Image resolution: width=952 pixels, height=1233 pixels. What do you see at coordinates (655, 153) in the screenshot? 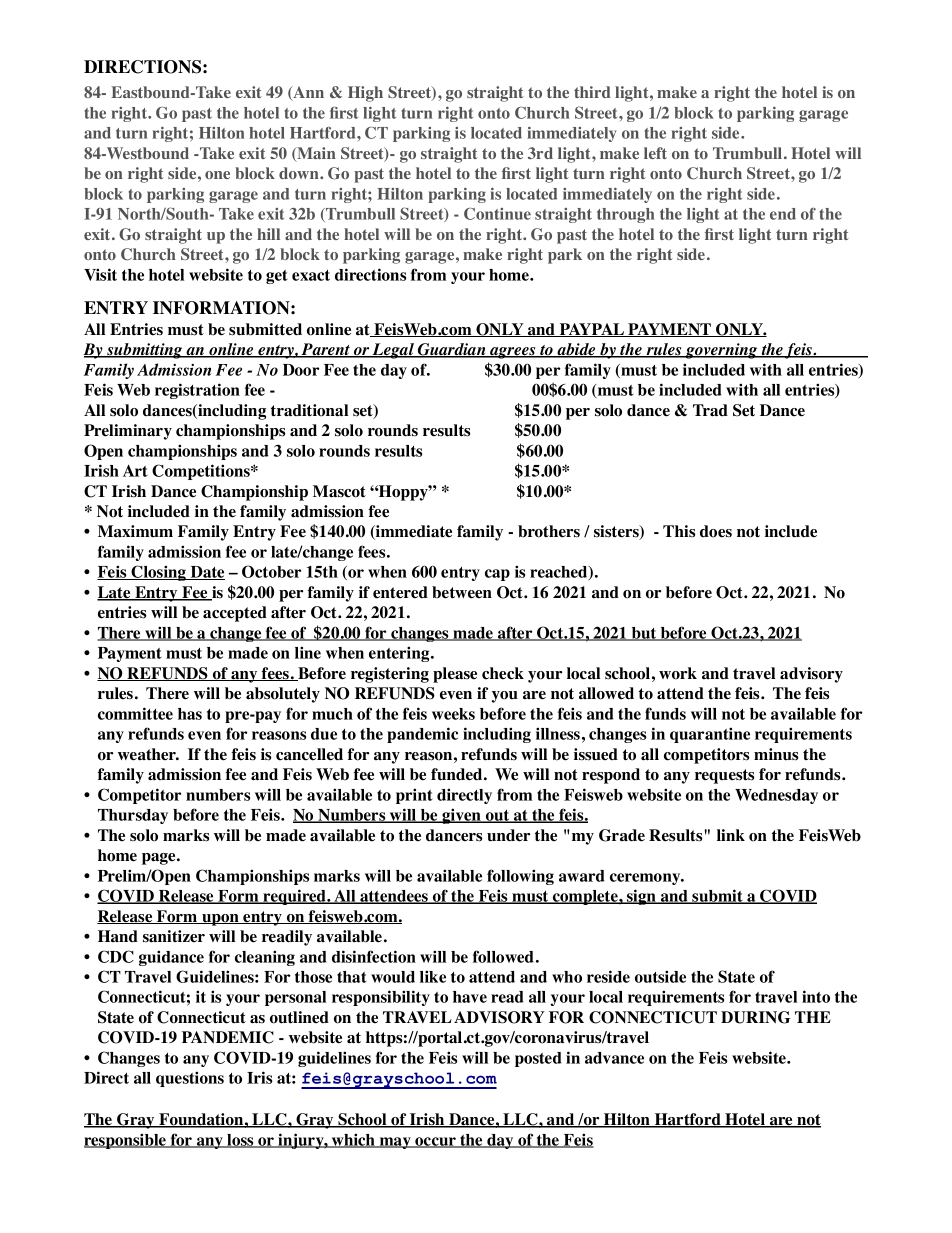
I see `left` at bounding box center [655, 153].
